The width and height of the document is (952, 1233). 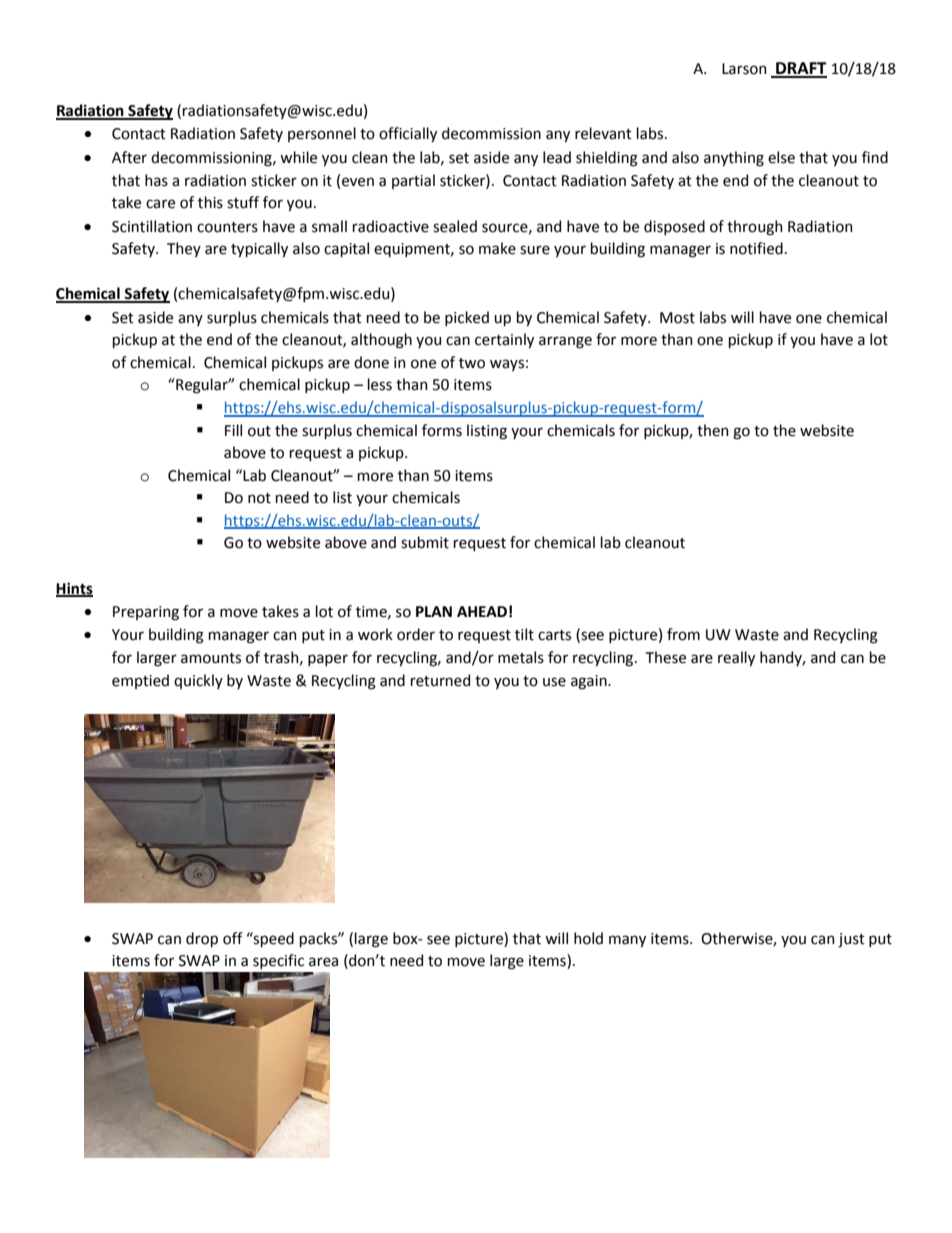 What do you see at coordinates (408, 134) in the document?
I see `officially` at bounding box center [408, 134].
